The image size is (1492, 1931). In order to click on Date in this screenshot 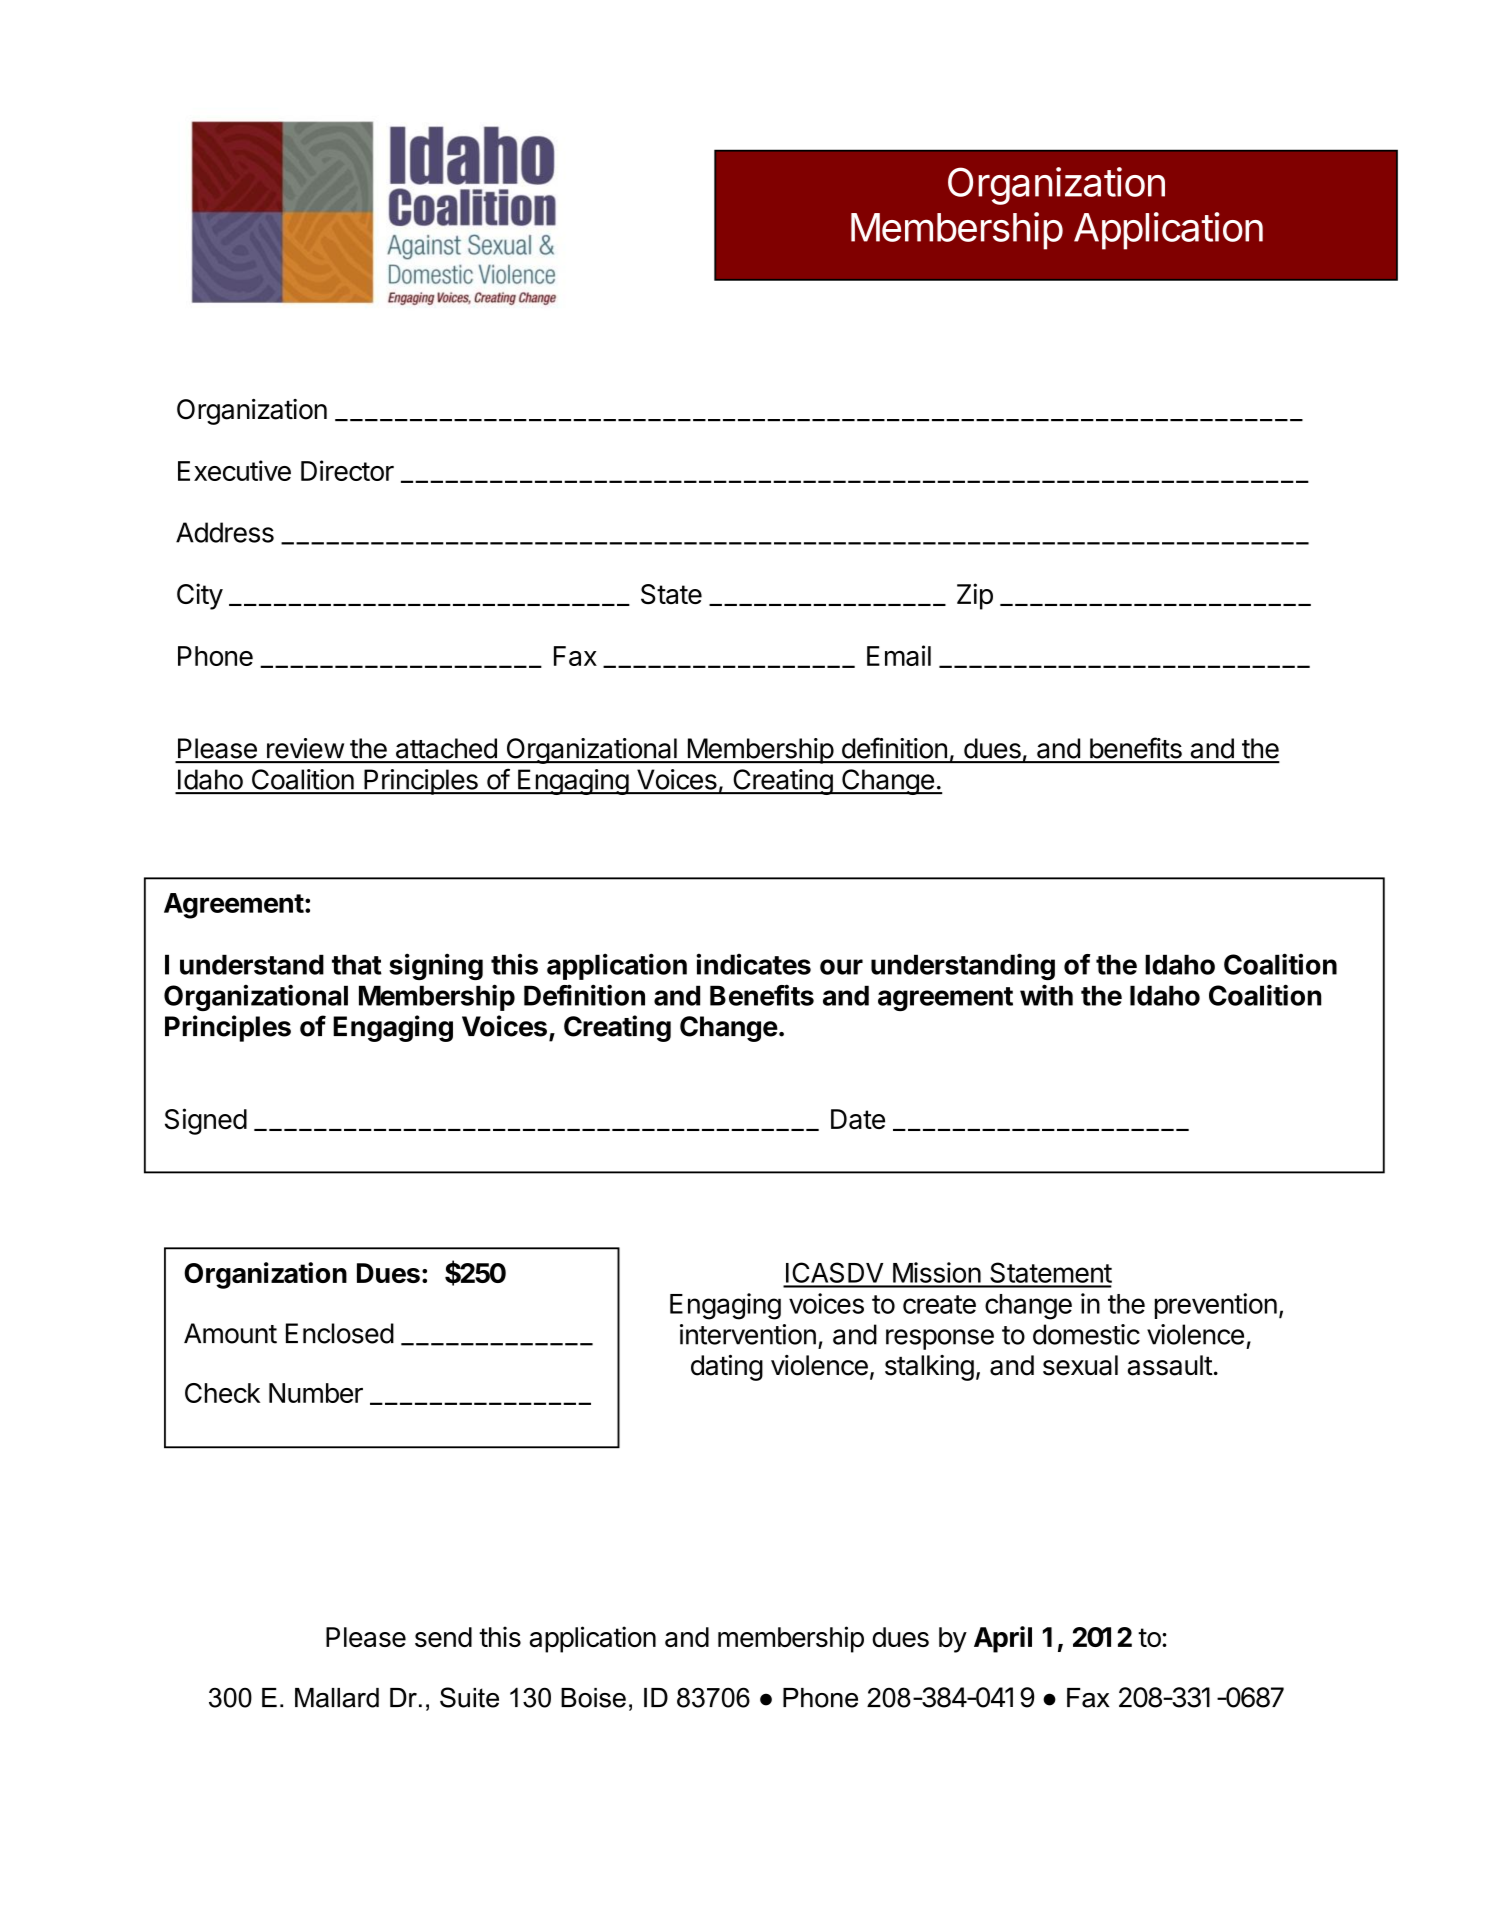, I will do `click(858, 1119)`.
